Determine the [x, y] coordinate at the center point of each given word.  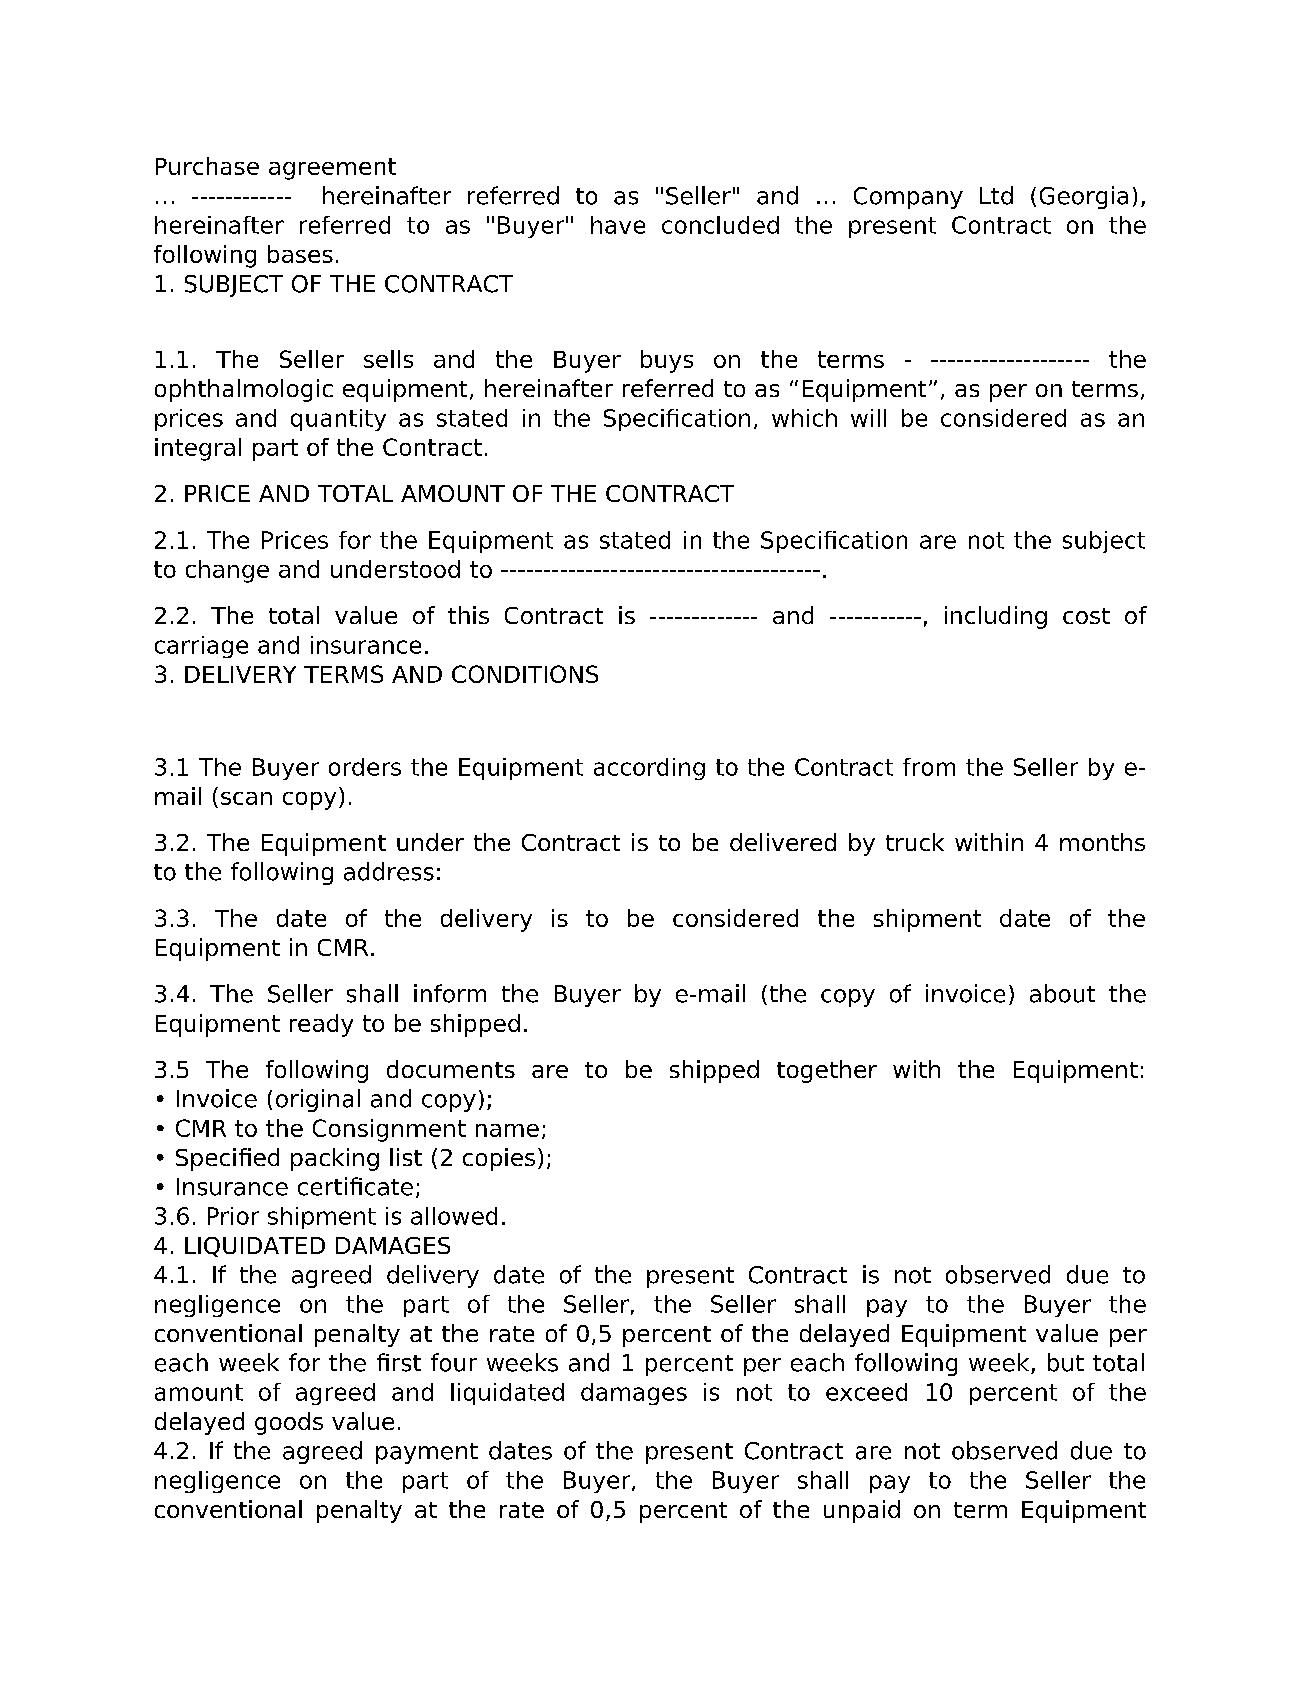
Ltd [996, 195]
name [507, 1130]
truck [915, 842]
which [804, 418]
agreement [332, 169]
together [827, 1071]
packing [335, 1159]
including [996, 617]
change [227, 571]
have [618, 225]
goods [289, 1423]
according [649, 769]
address [389, 871]
